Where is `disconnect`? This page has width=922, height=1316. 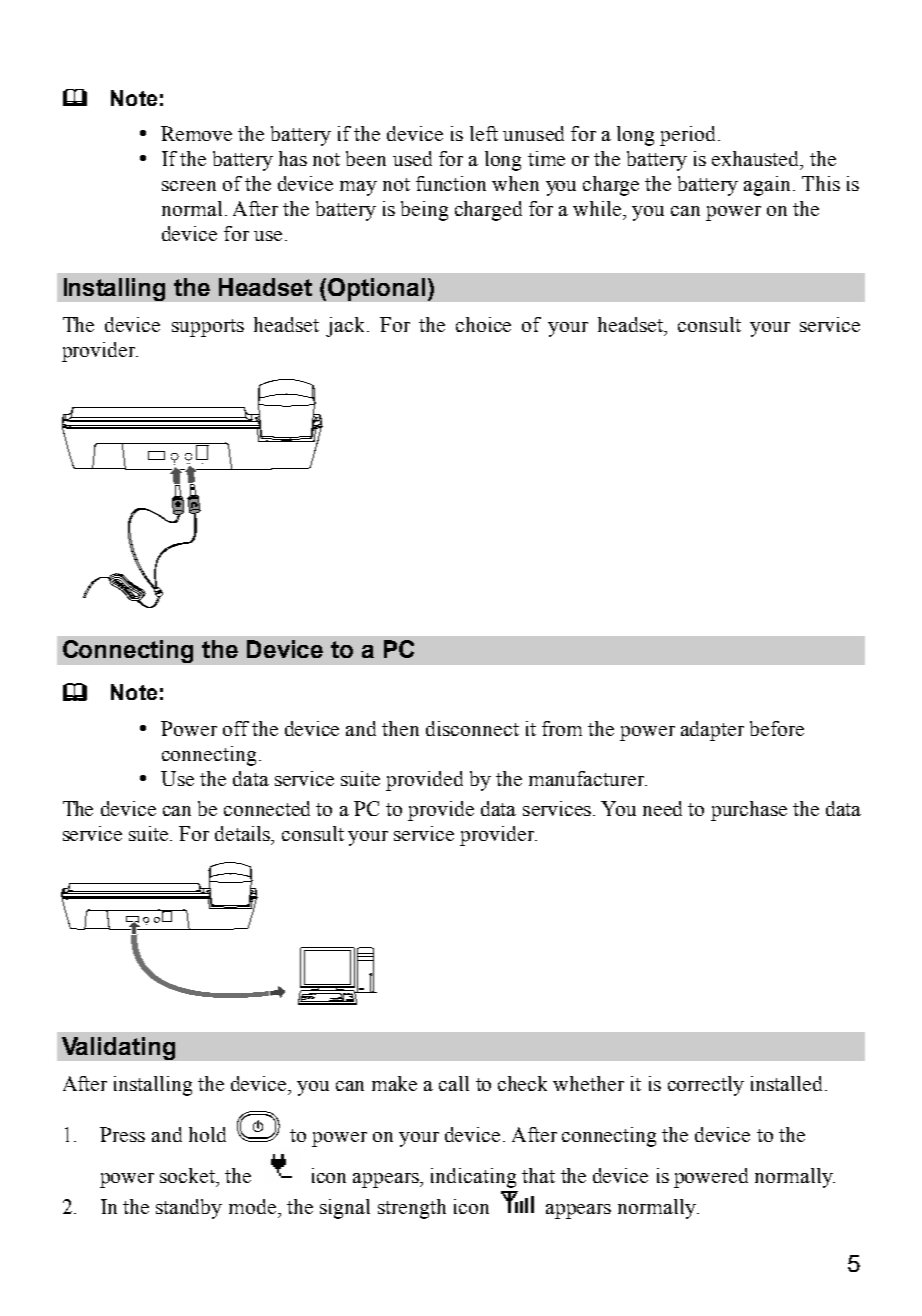 disconnect is located at coordinates (472, 728).
